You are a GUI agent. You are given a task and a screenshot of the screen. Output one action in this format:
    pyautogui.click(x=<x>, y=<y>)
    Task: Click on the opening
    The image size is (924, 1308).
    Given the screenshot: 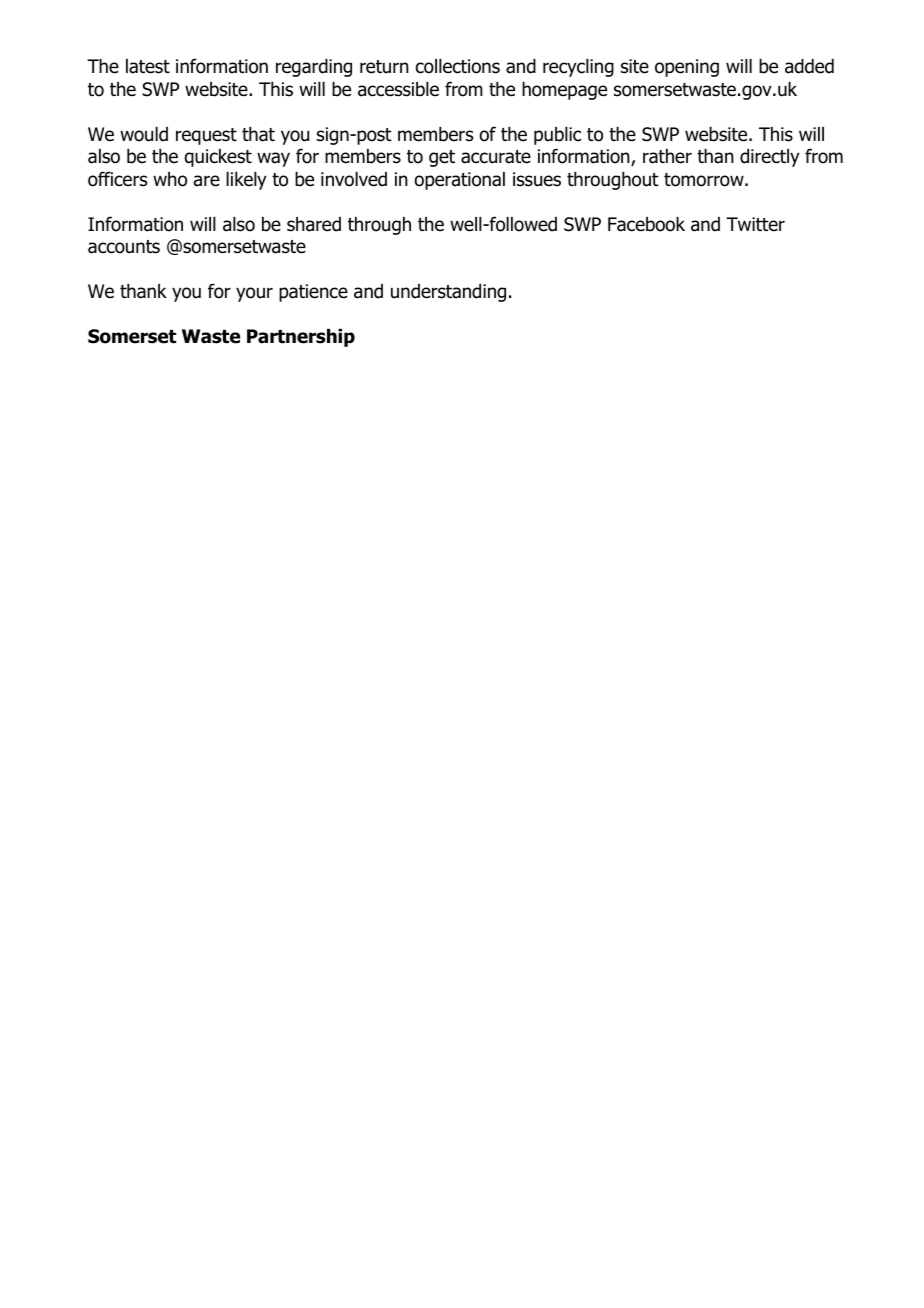 What is the action you would take?
    pyautogui.click(x=687, y=68)
